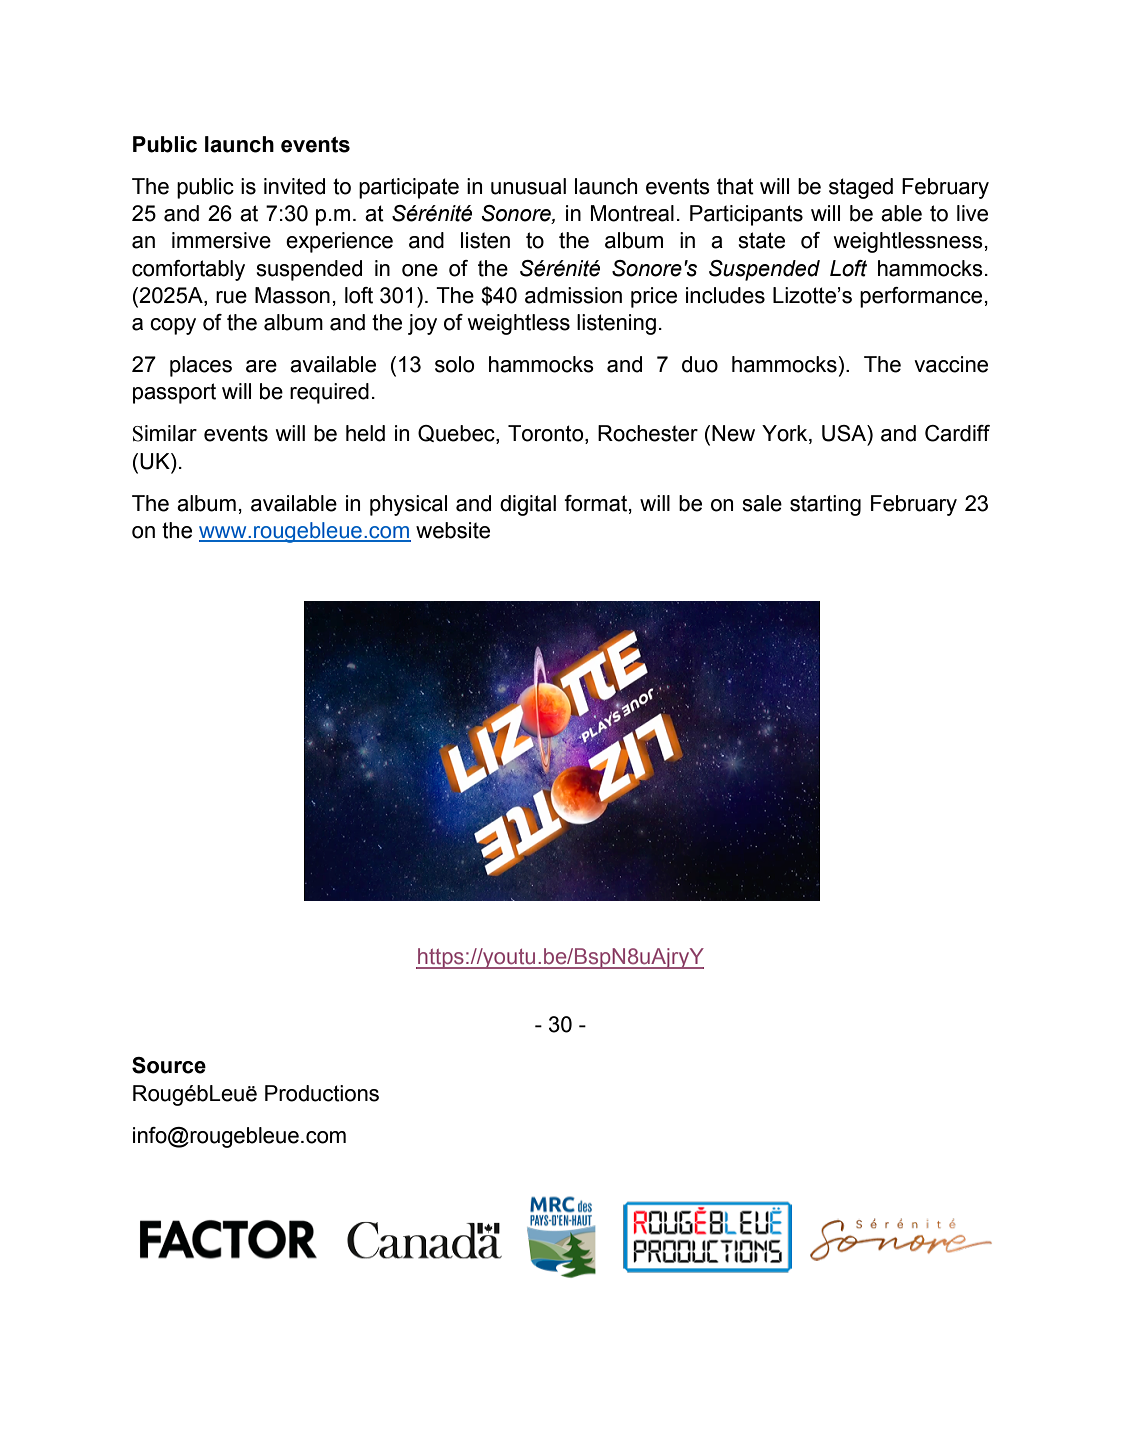 The height and width of the screenshot is (1450, 1121). I want to click on invited, so click(294, 186).
